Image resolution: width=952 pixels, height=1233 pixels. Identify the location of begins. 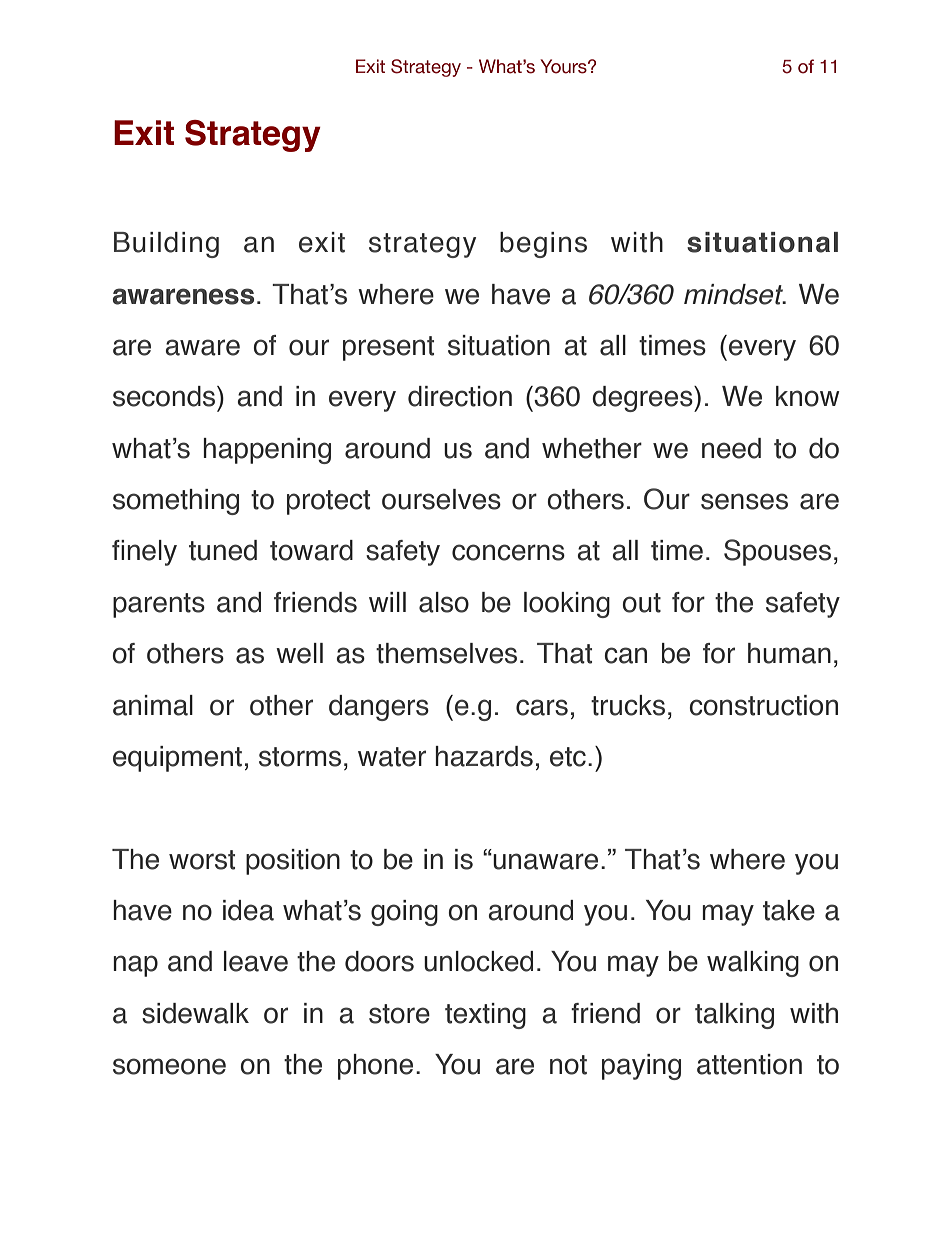
(543, 245).
